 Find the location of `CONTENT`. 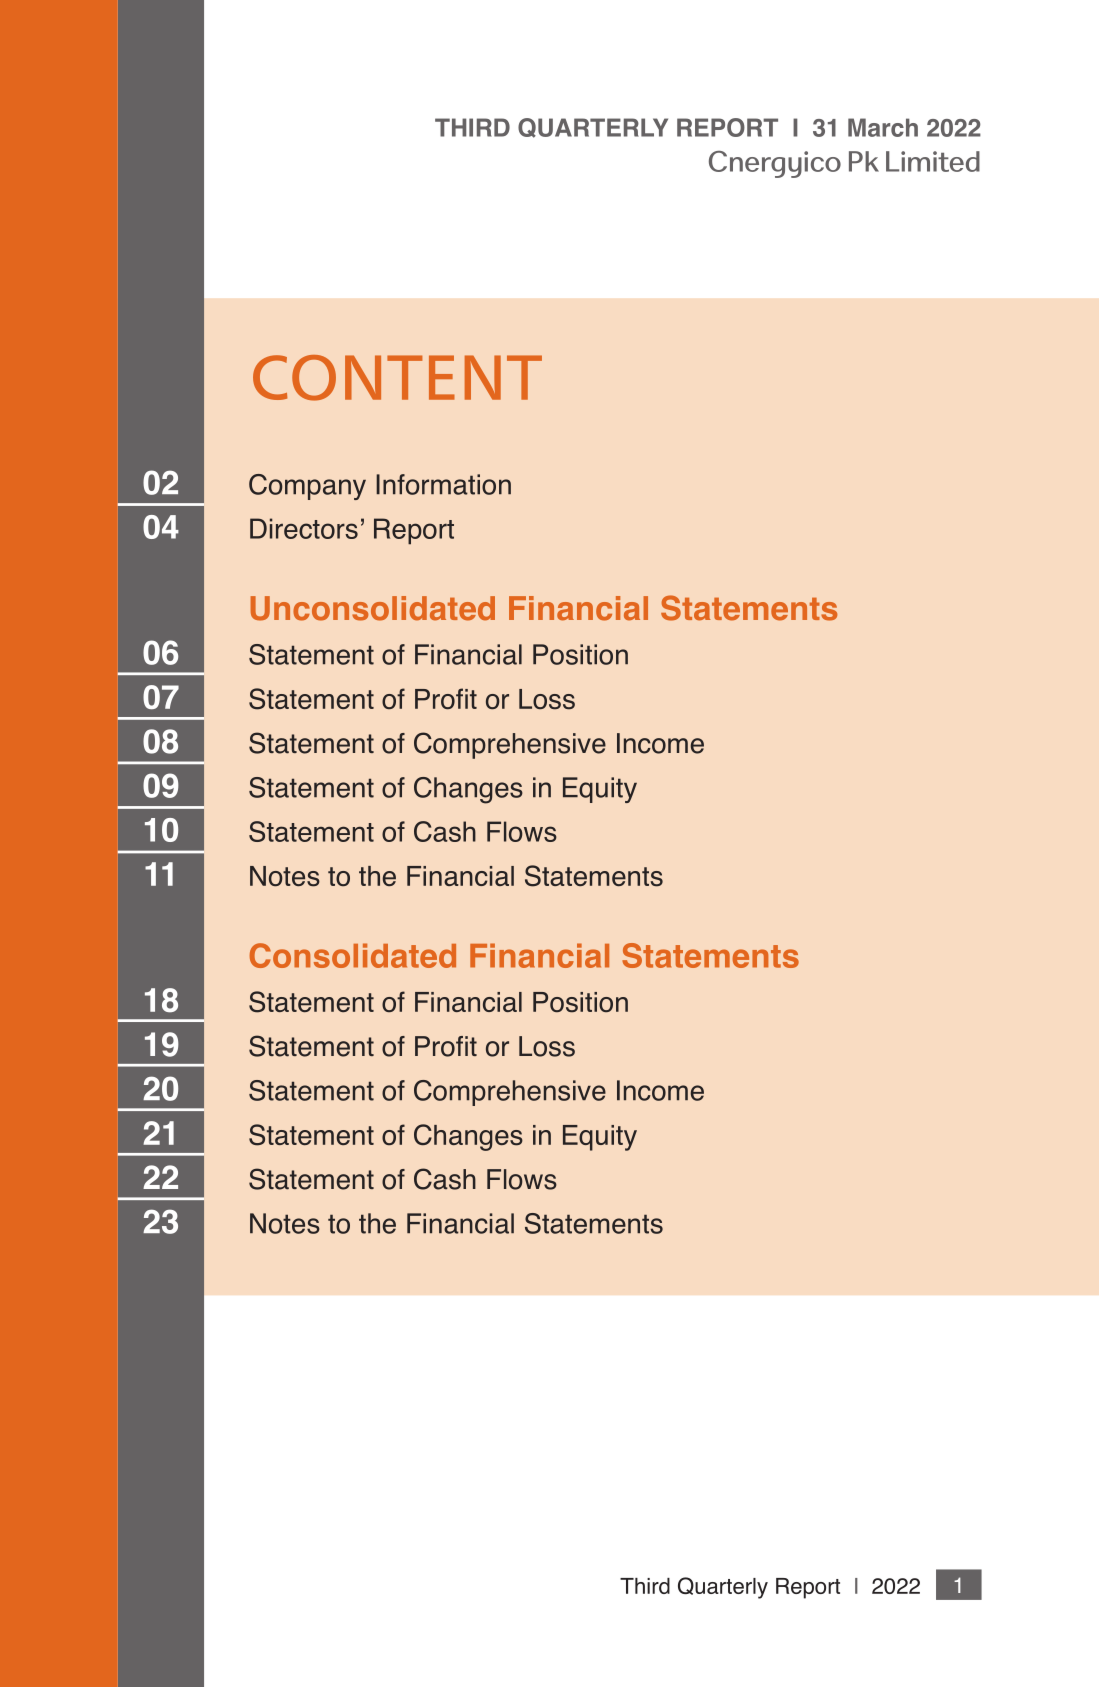

CONTENT is located at coordinates (397, 378).
